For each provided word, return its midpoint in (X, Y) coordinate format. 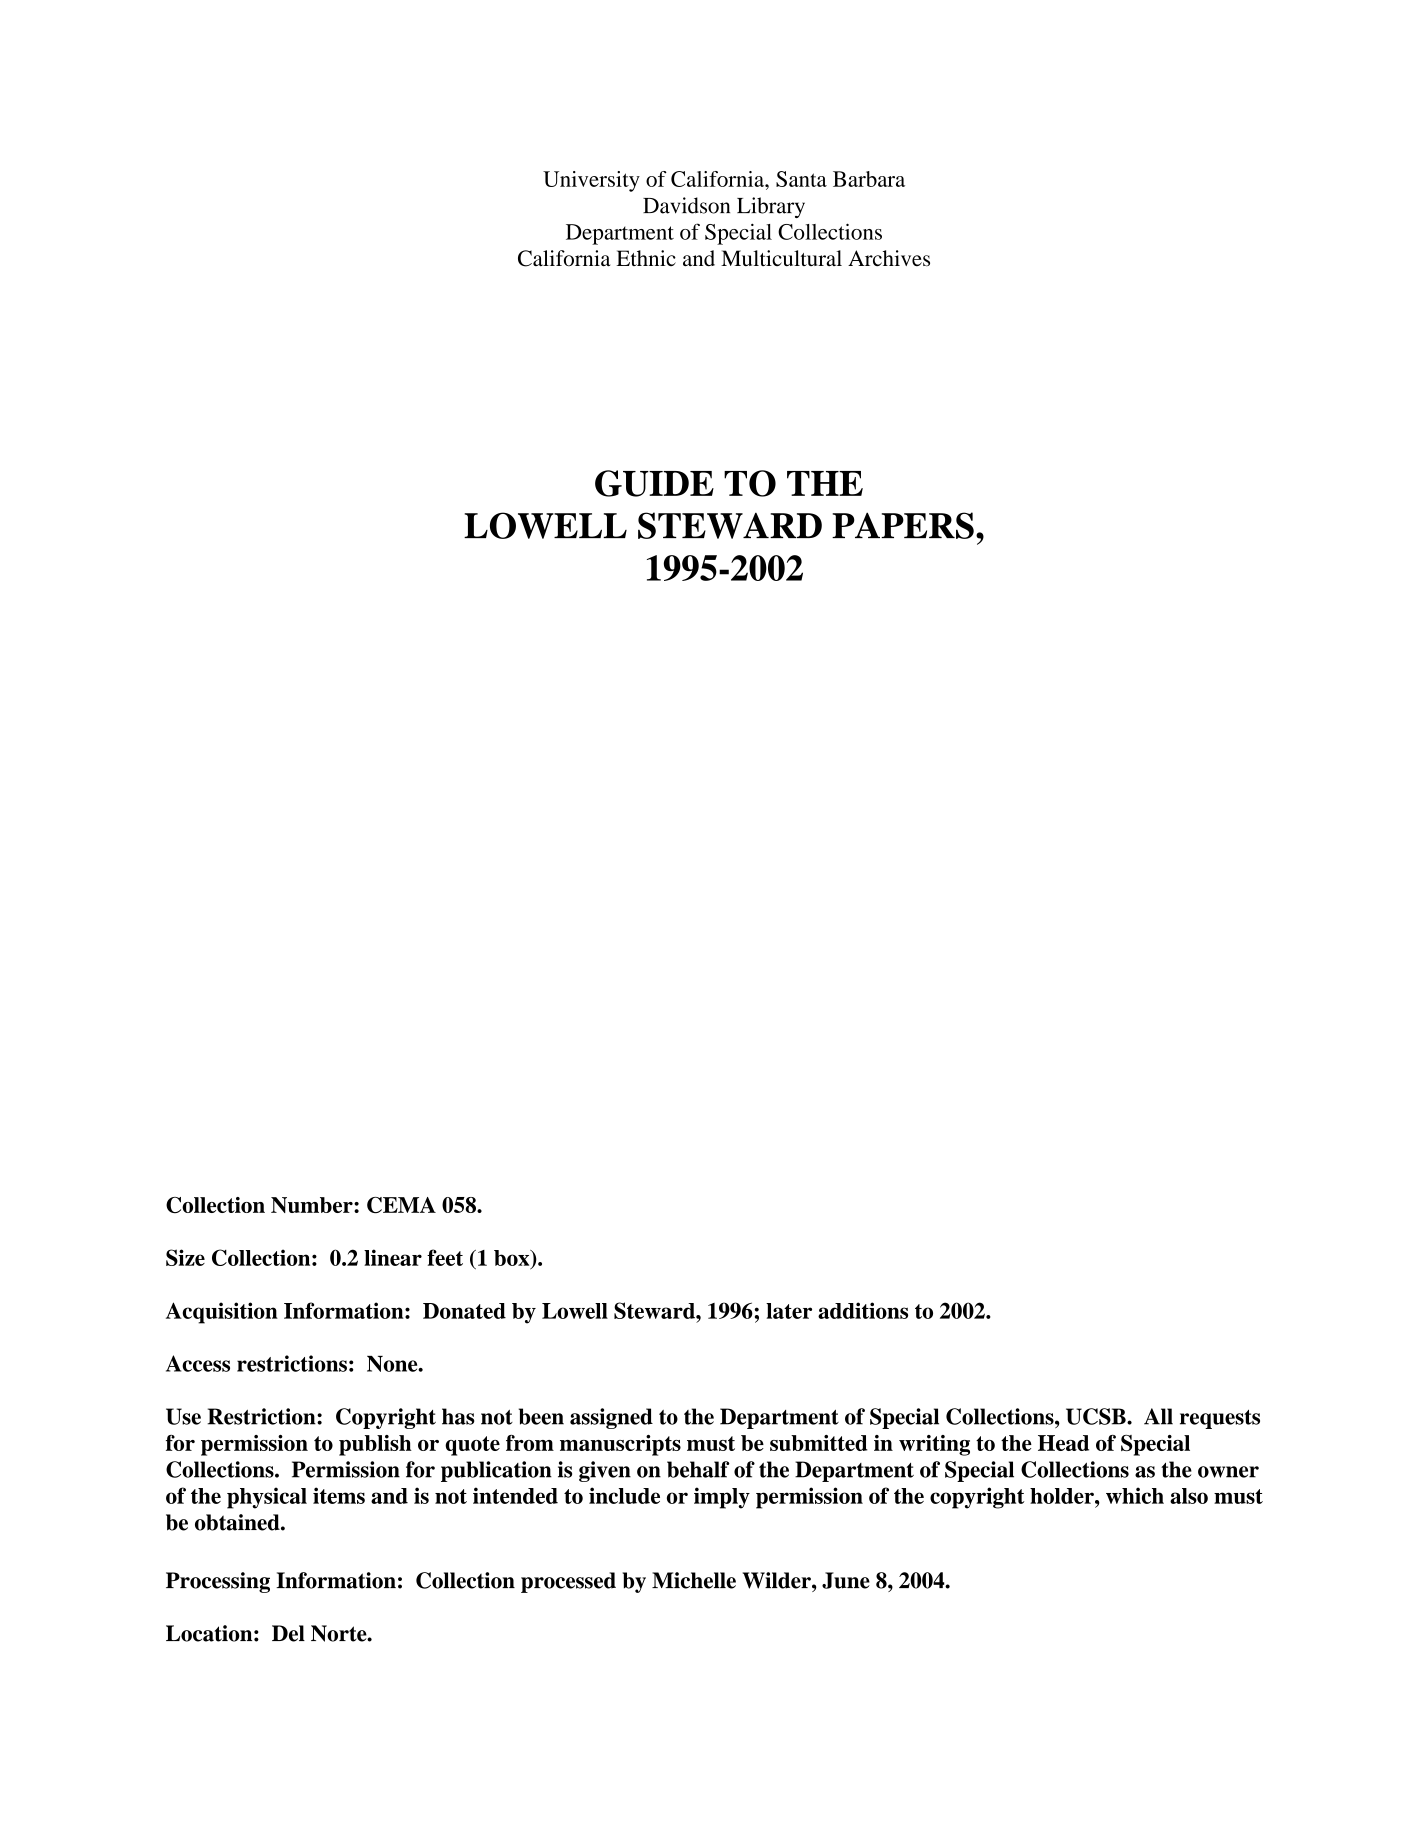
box (513, 1259)
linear (393, 1257)
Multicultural (781, 258)
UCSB (1097, 1416)
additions (863, 1310)
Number (313, 1205)
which (1135, 1495)
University (591, 181)
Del (288, 1633)
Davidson (686, 205)
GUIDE (654, 483)
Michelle (694, 1580)
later (789, 1311)
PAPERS (903, 525)
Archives (889, 258)
